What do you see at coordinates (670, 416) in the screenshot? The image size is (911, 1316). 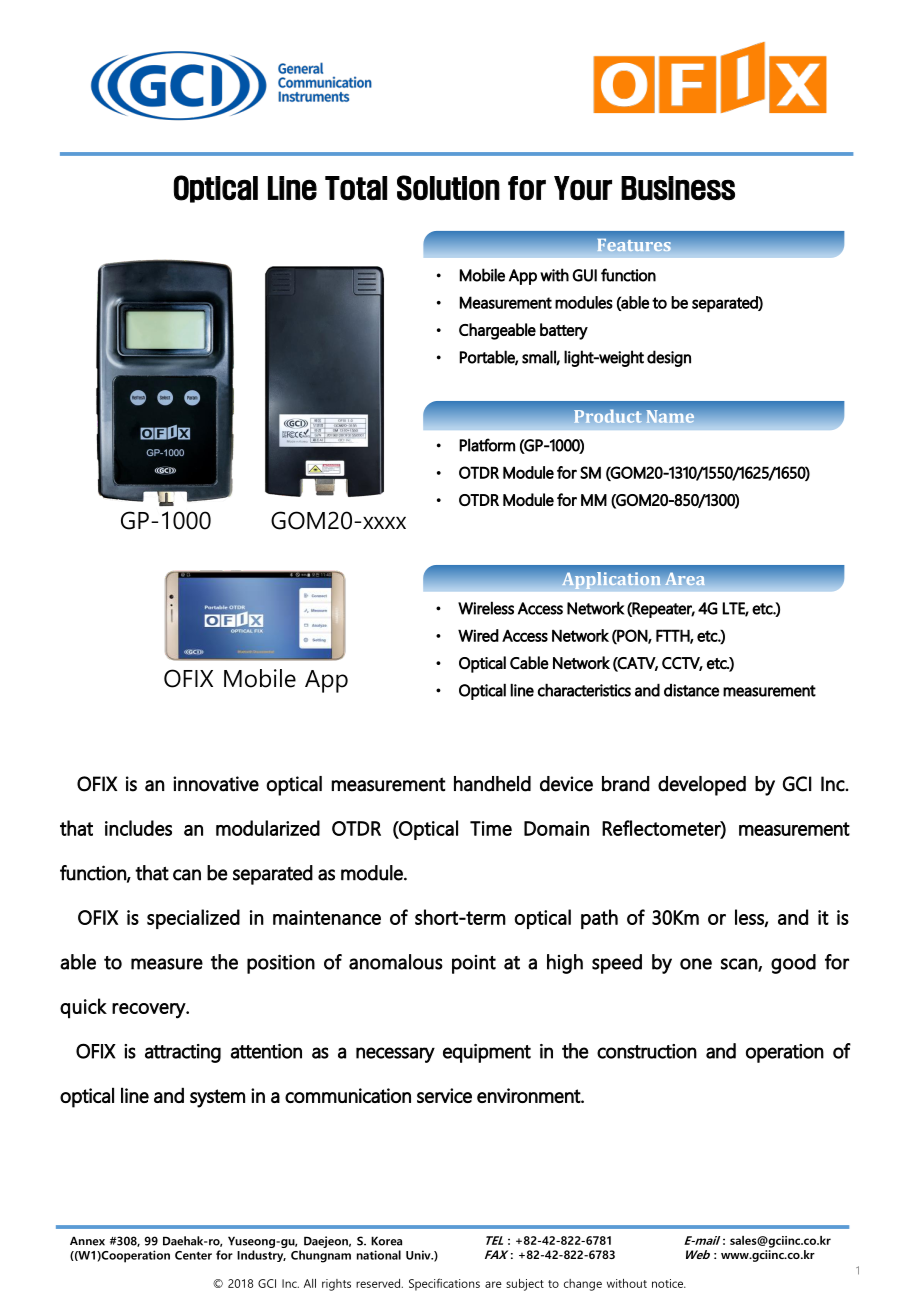 I see `Name` at bounding box center [670, 416].
